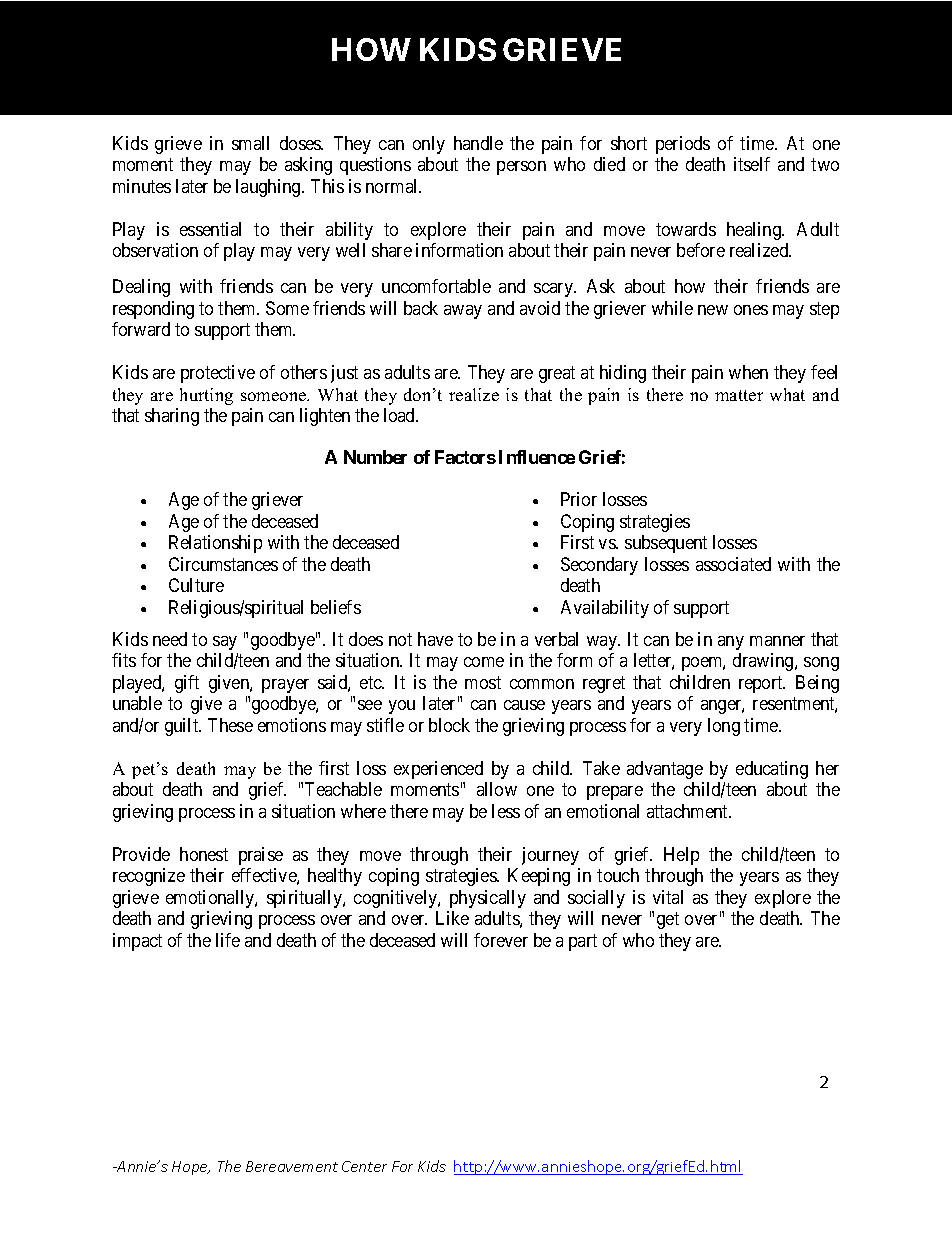  Describe the element at coordinates (250, 143) in the page. I see `small` at that location.
